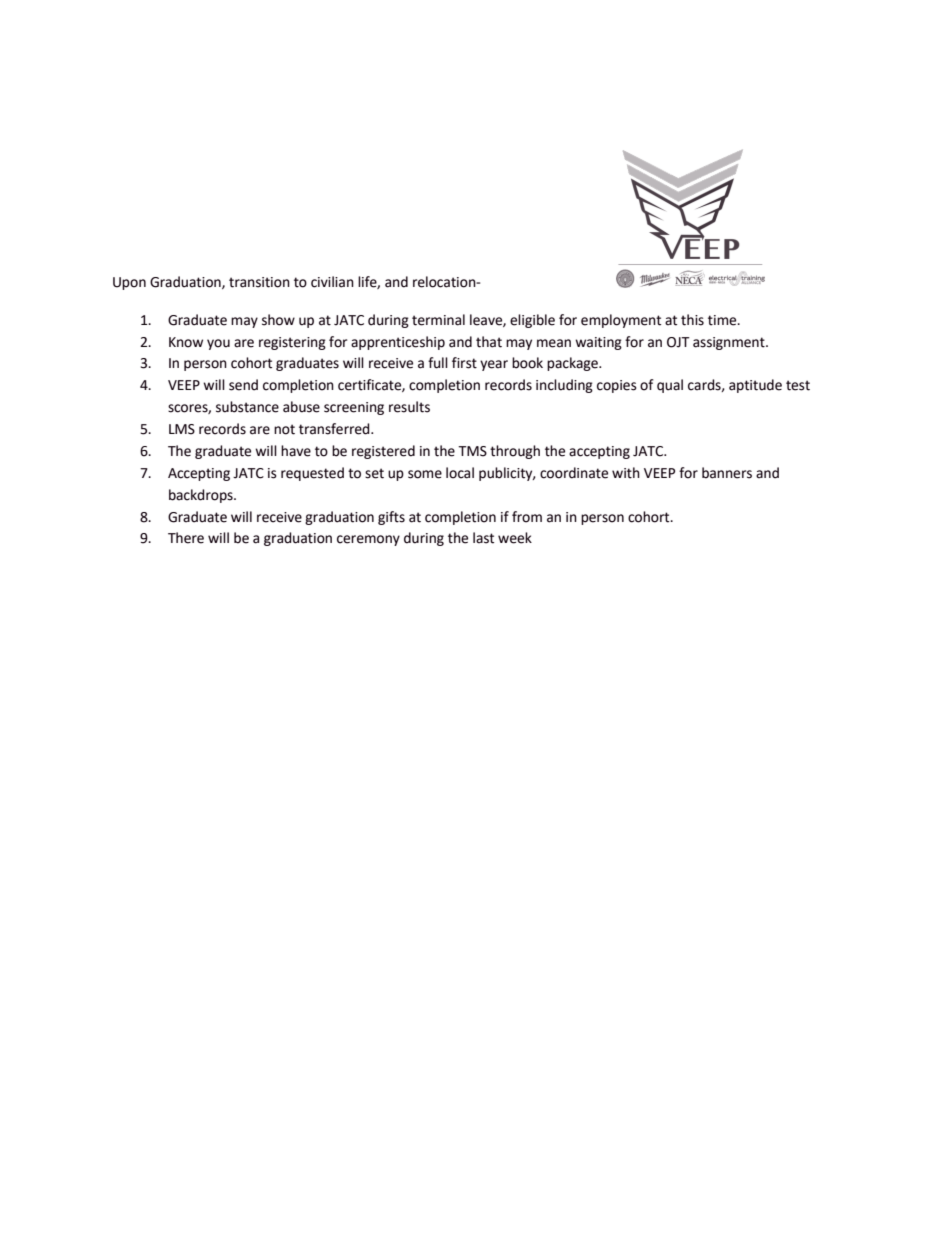 Image resolution: width=952 pixels, height=1233 pixels. Describe the element at coordinates (755, 386) in the screenshot. I see `aptitude` at that location.
